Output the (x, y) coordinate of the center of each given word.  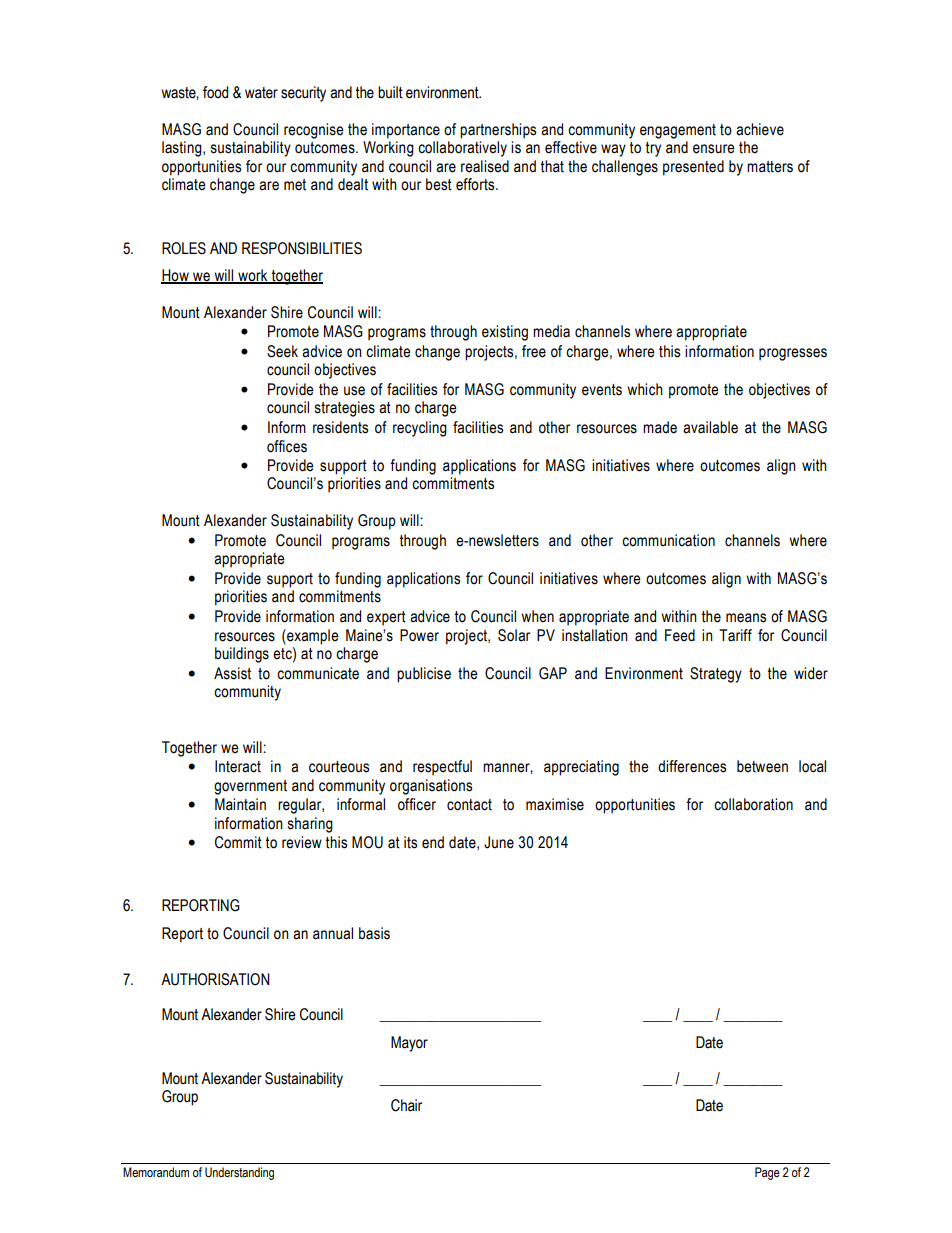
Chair (406, 1105)
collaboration (753, 804)
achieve (760, 129)
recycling (420, 429)
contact (469, 805)
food (215, 92)
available (710, 427)
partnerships (498, 131)
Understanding (239, 1173)
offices (287, 446)
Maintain (240, 804)
